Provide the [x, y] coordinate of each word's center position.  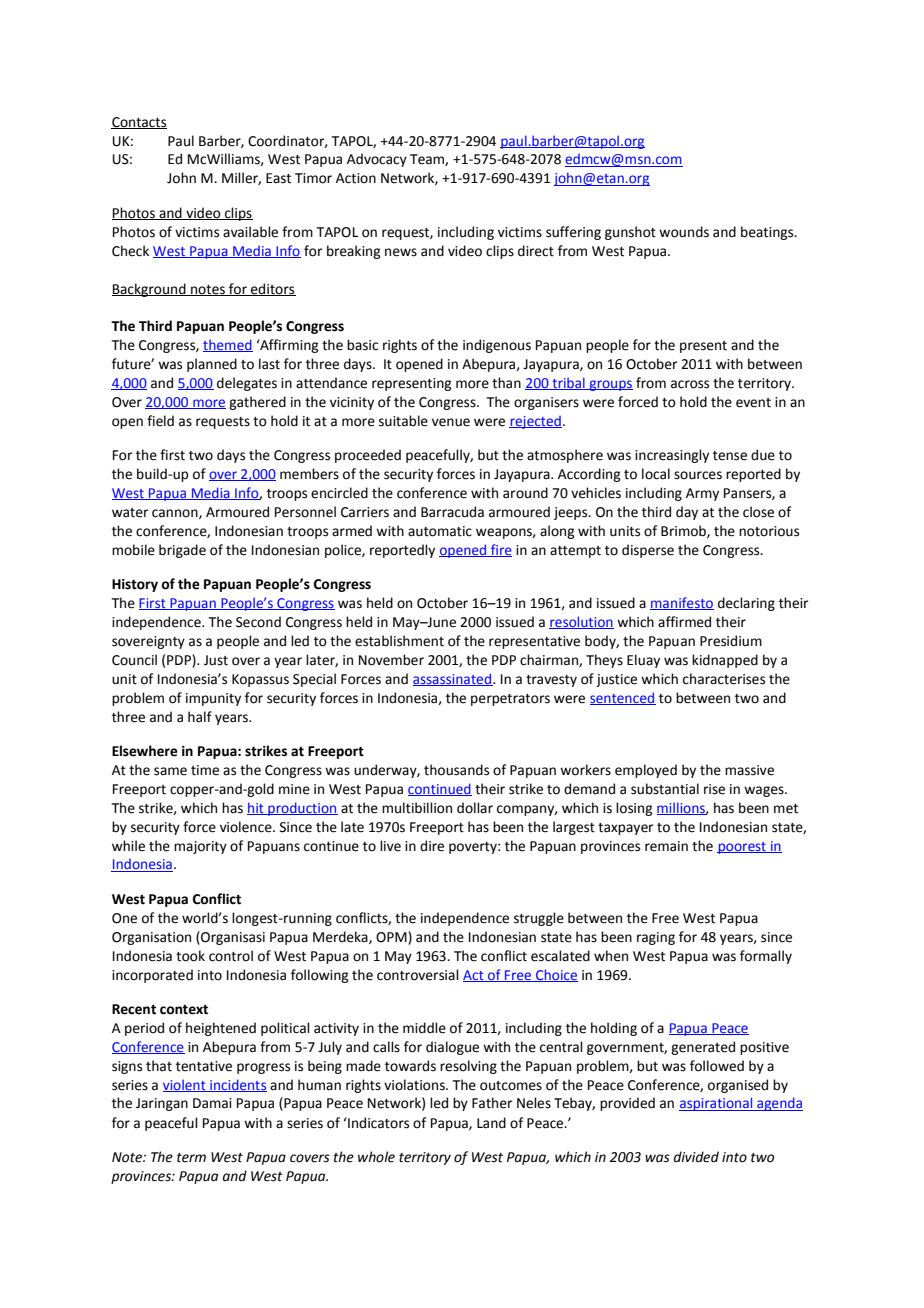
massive [749, 770]
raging [656, 938]
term [191, 1158]
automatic [440, 531]
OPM [392, 937]
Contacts [139, 123]
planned [212, 365]
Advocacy [377, 160]
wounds [684, 232]
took [190, 956]
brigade [182, 551]
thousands [456, 770]
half [200, 717]
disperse [648, 551]
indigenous [497, 346]
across [690, 384]
